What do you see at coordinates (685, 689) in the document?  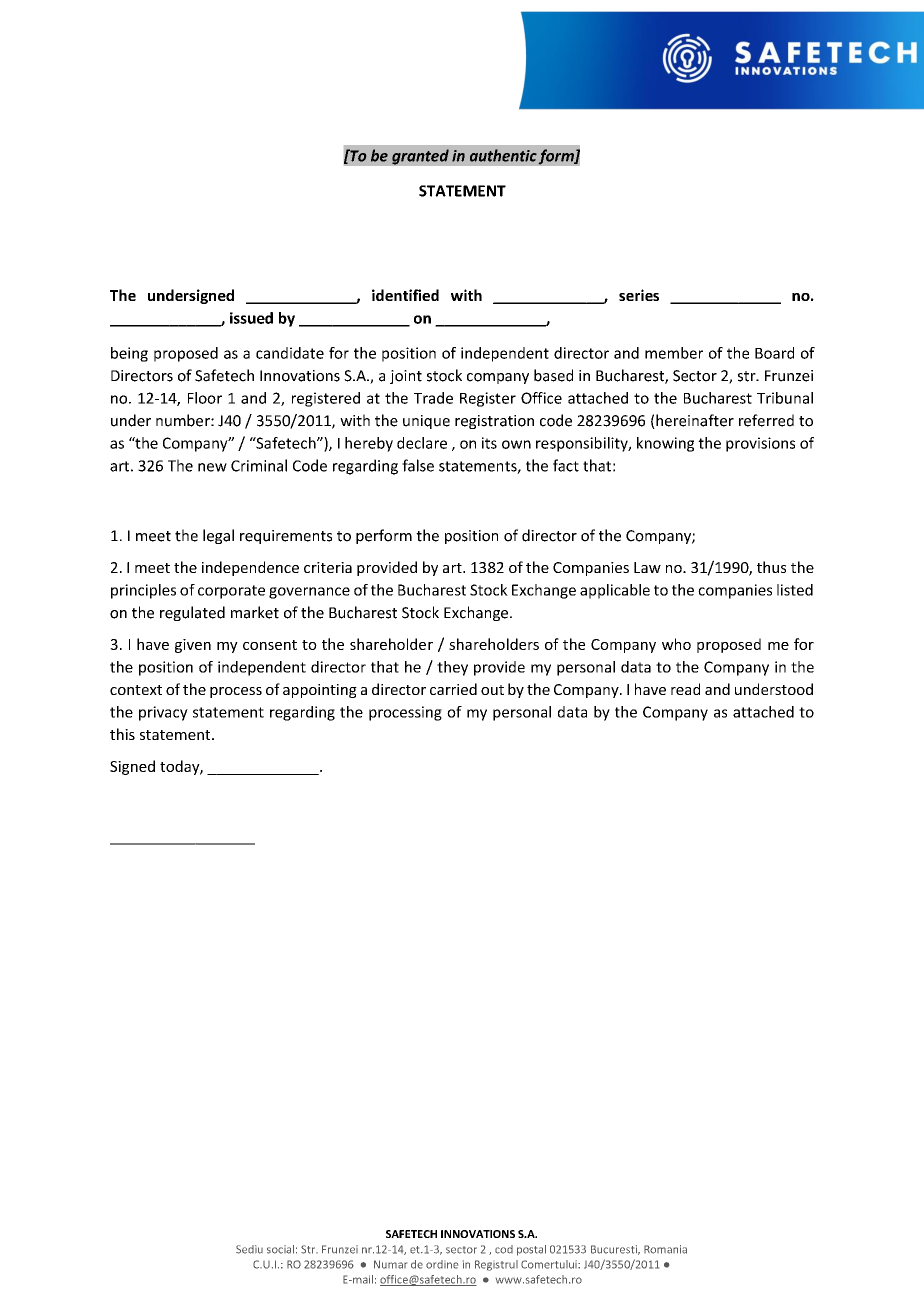 I see `read` at bounding box center [685, 689].
